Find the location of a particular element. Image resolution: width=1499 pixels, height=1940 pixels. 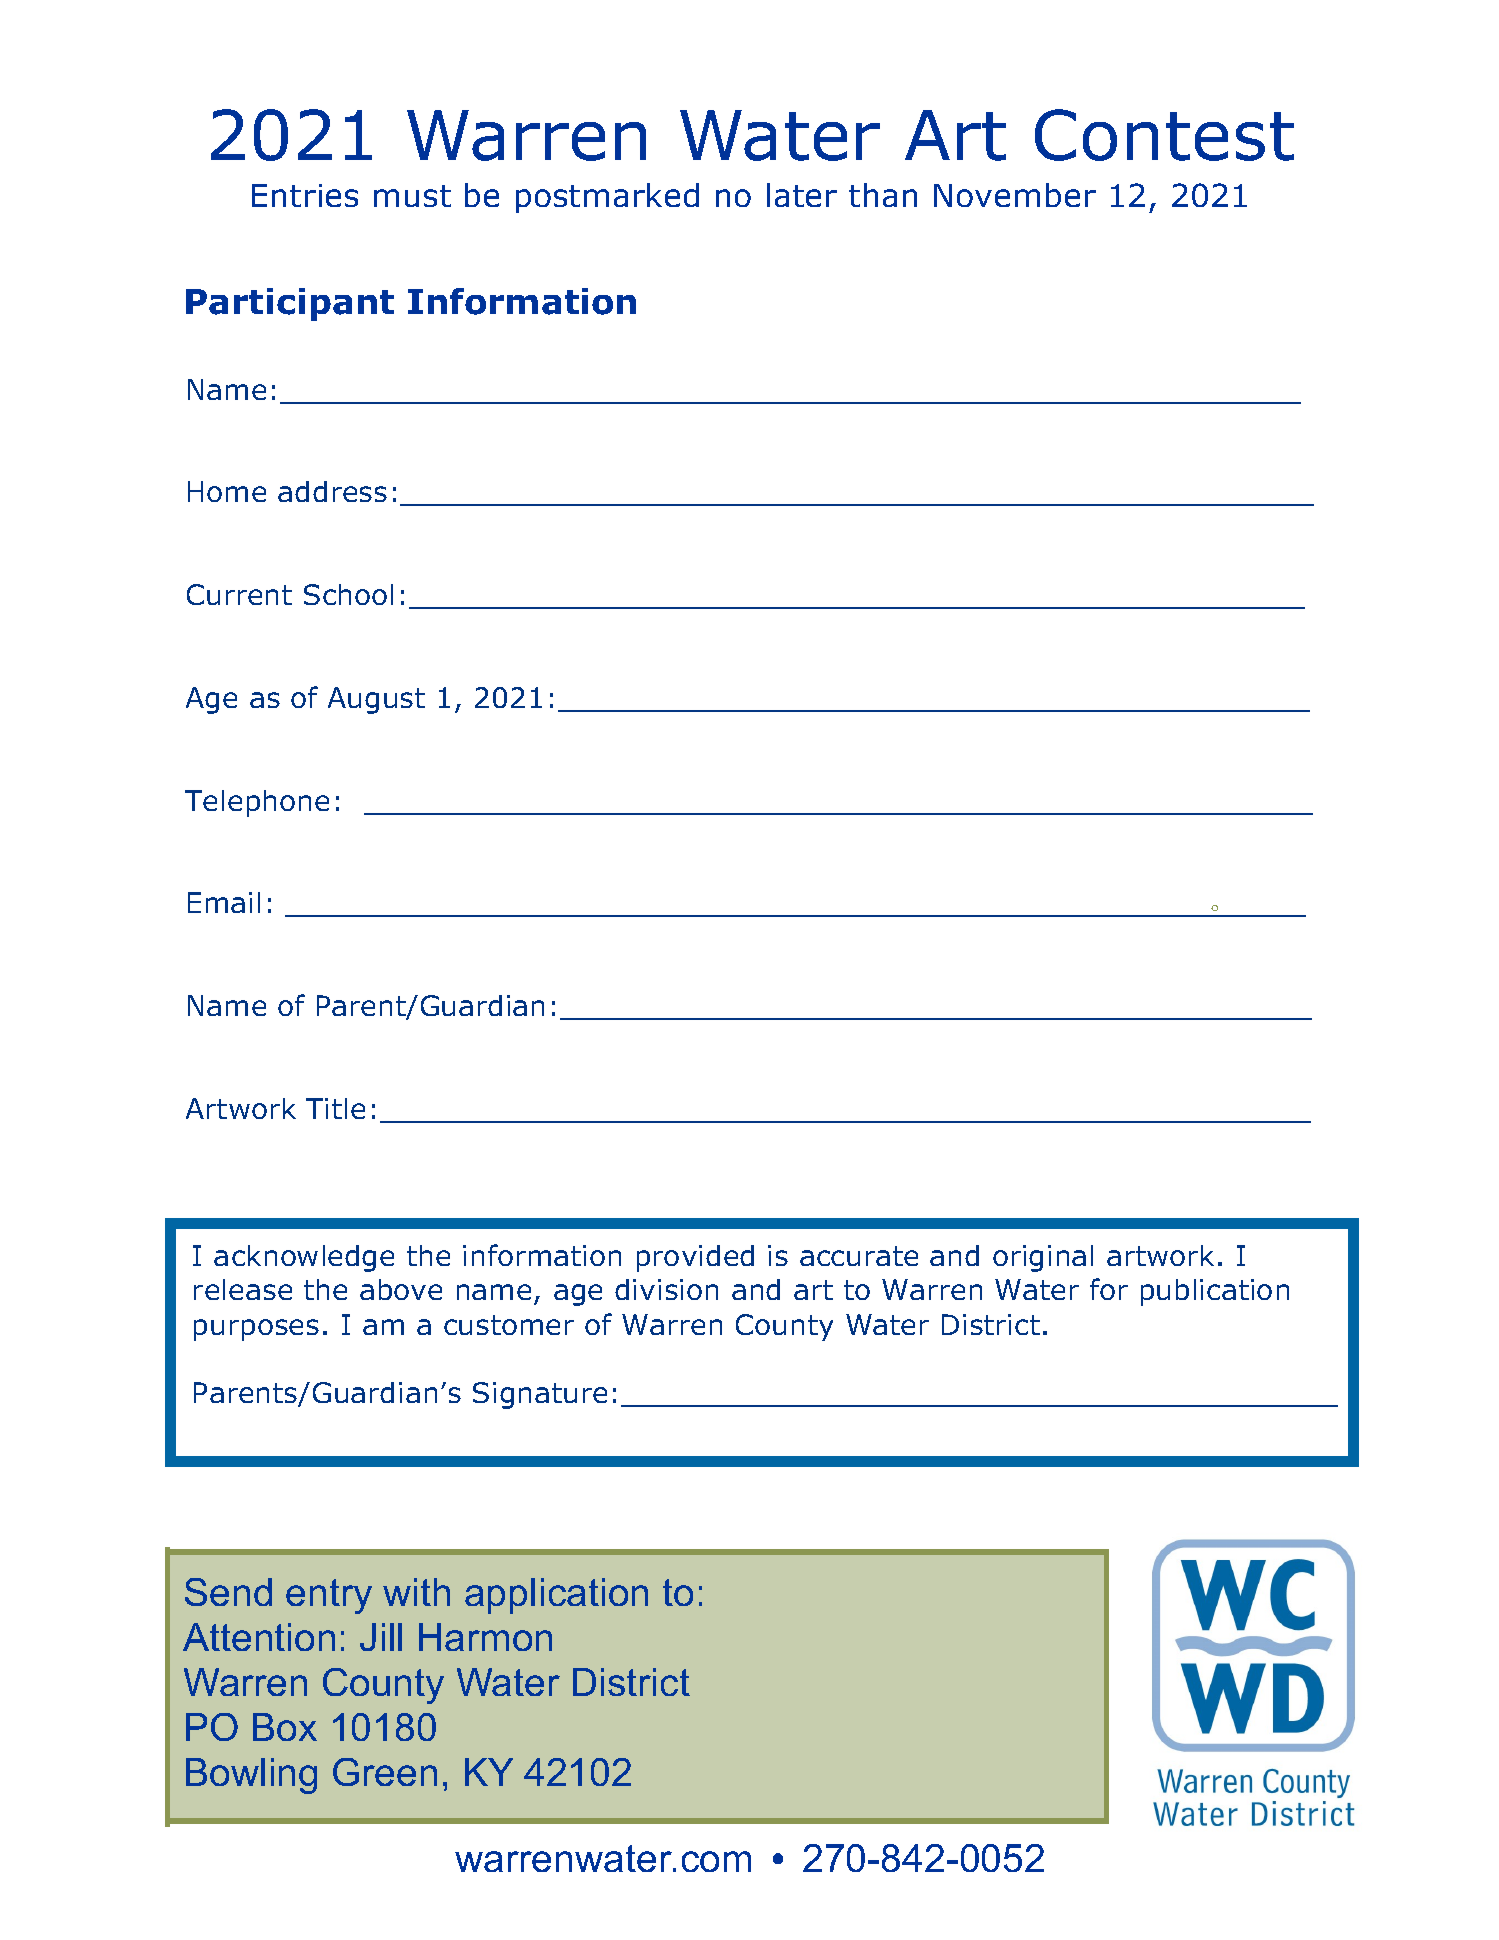

November is located at coordinates (1015, 195).
